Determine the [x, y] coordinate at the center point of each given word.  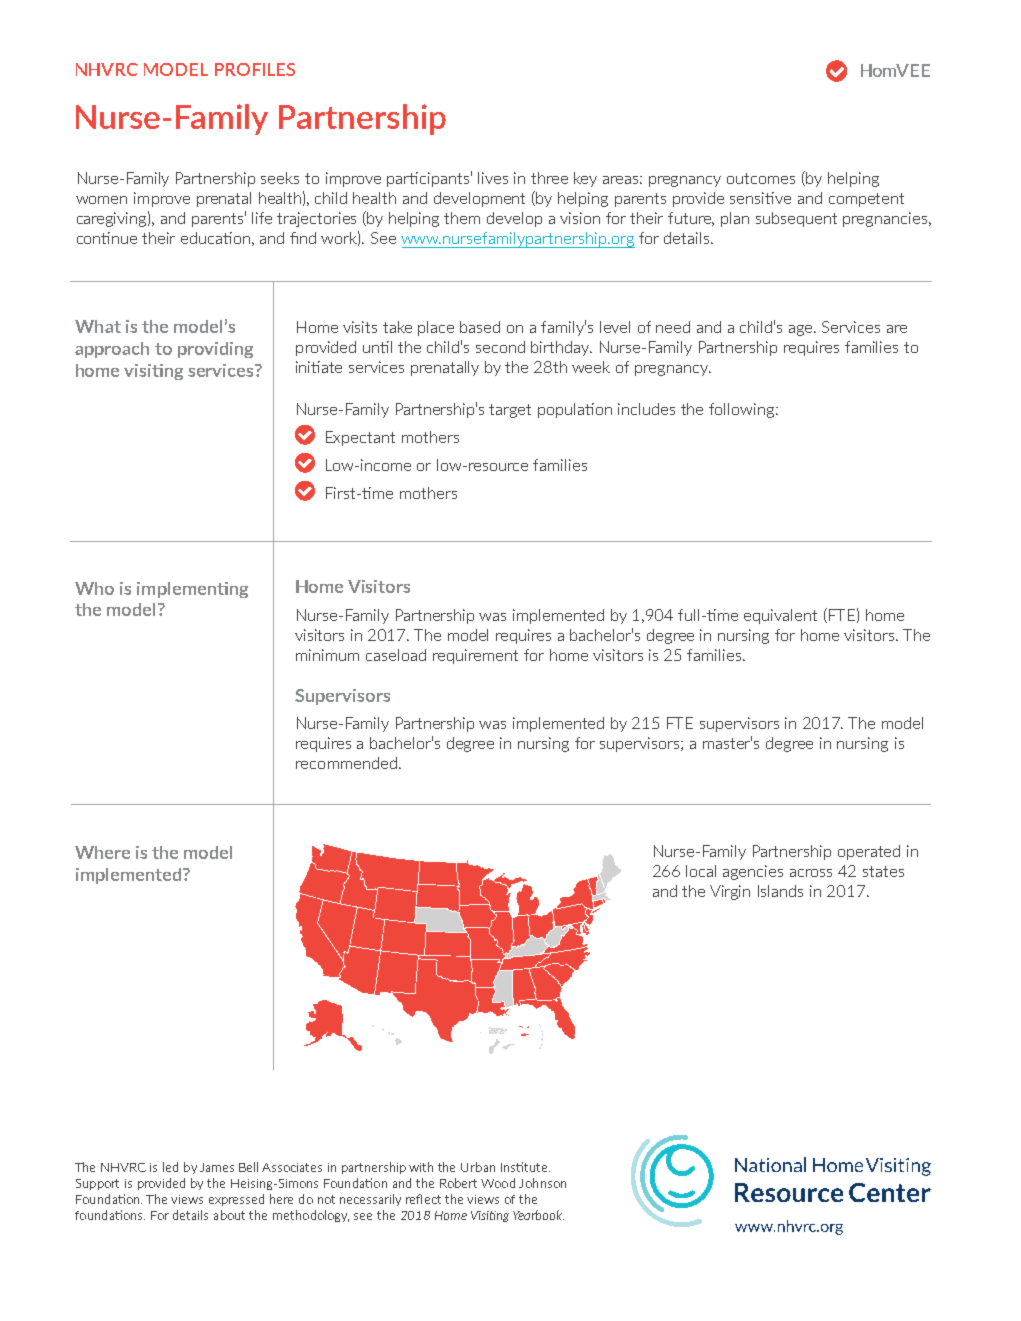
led [170, 1167]
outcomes [761, 178]
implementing [192, 590]
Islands [780, 891]
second [500, 347]
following [743, 410]
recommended [346, 763]
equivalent [780, 616]
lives [493, 178]
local [701, 871]
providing [215, 350]
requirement [475, 656]
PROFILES [255, 69]
